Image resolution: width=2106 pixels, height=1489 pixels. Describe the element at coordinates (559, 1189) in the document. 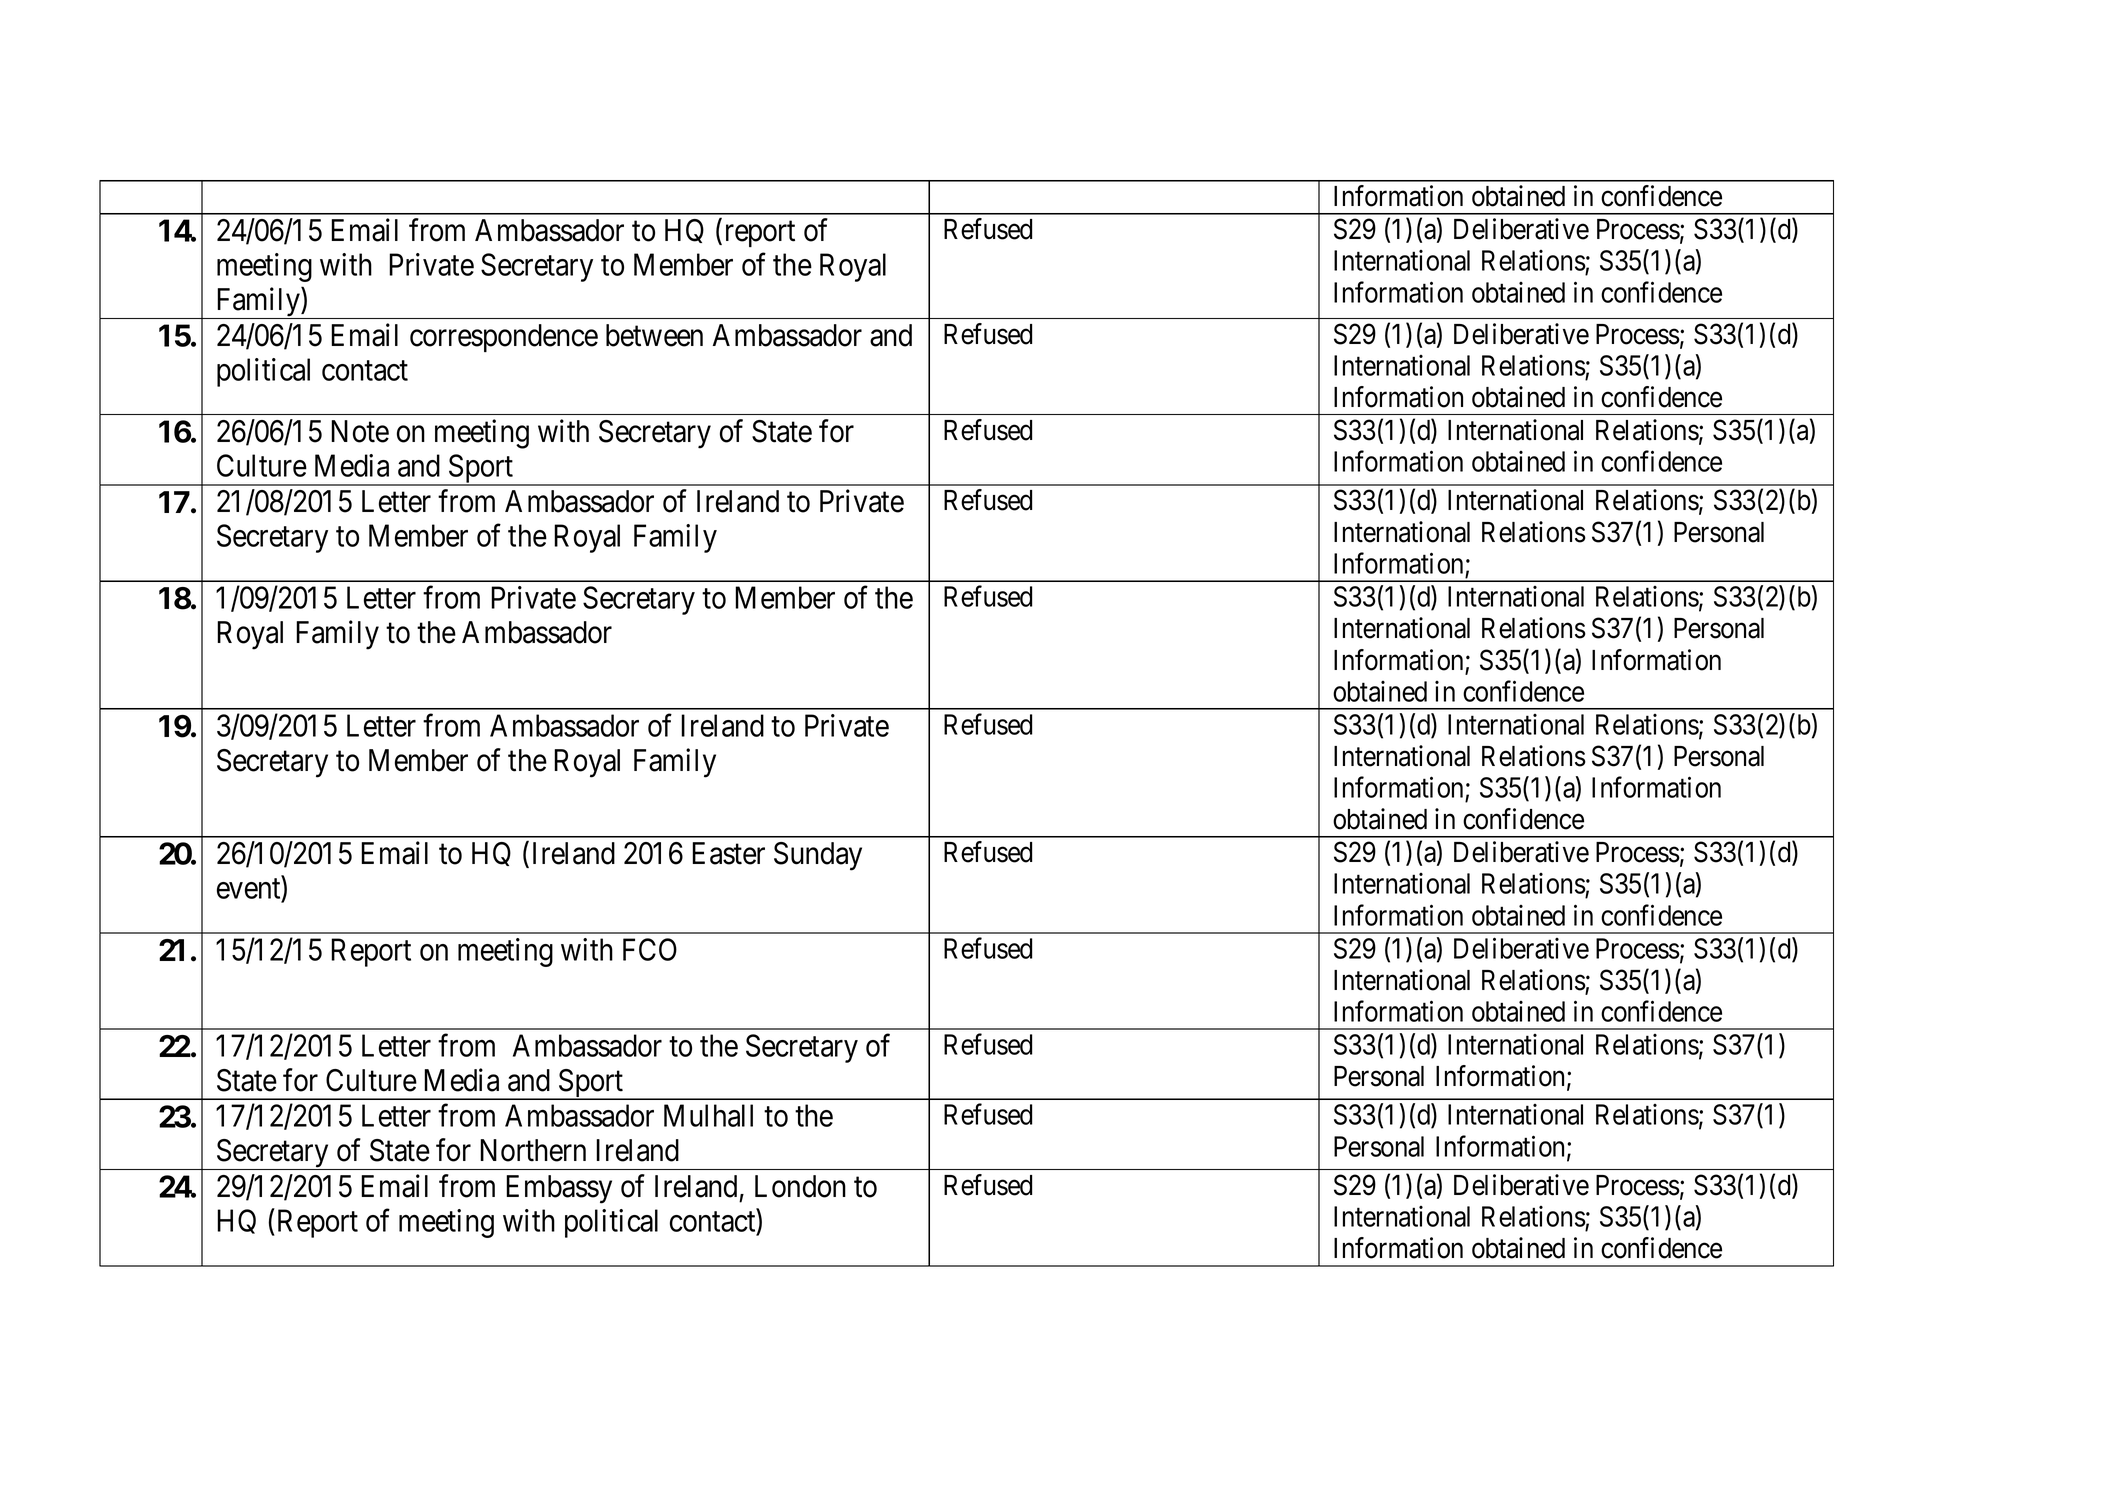

I see `Embassy` at that location.
